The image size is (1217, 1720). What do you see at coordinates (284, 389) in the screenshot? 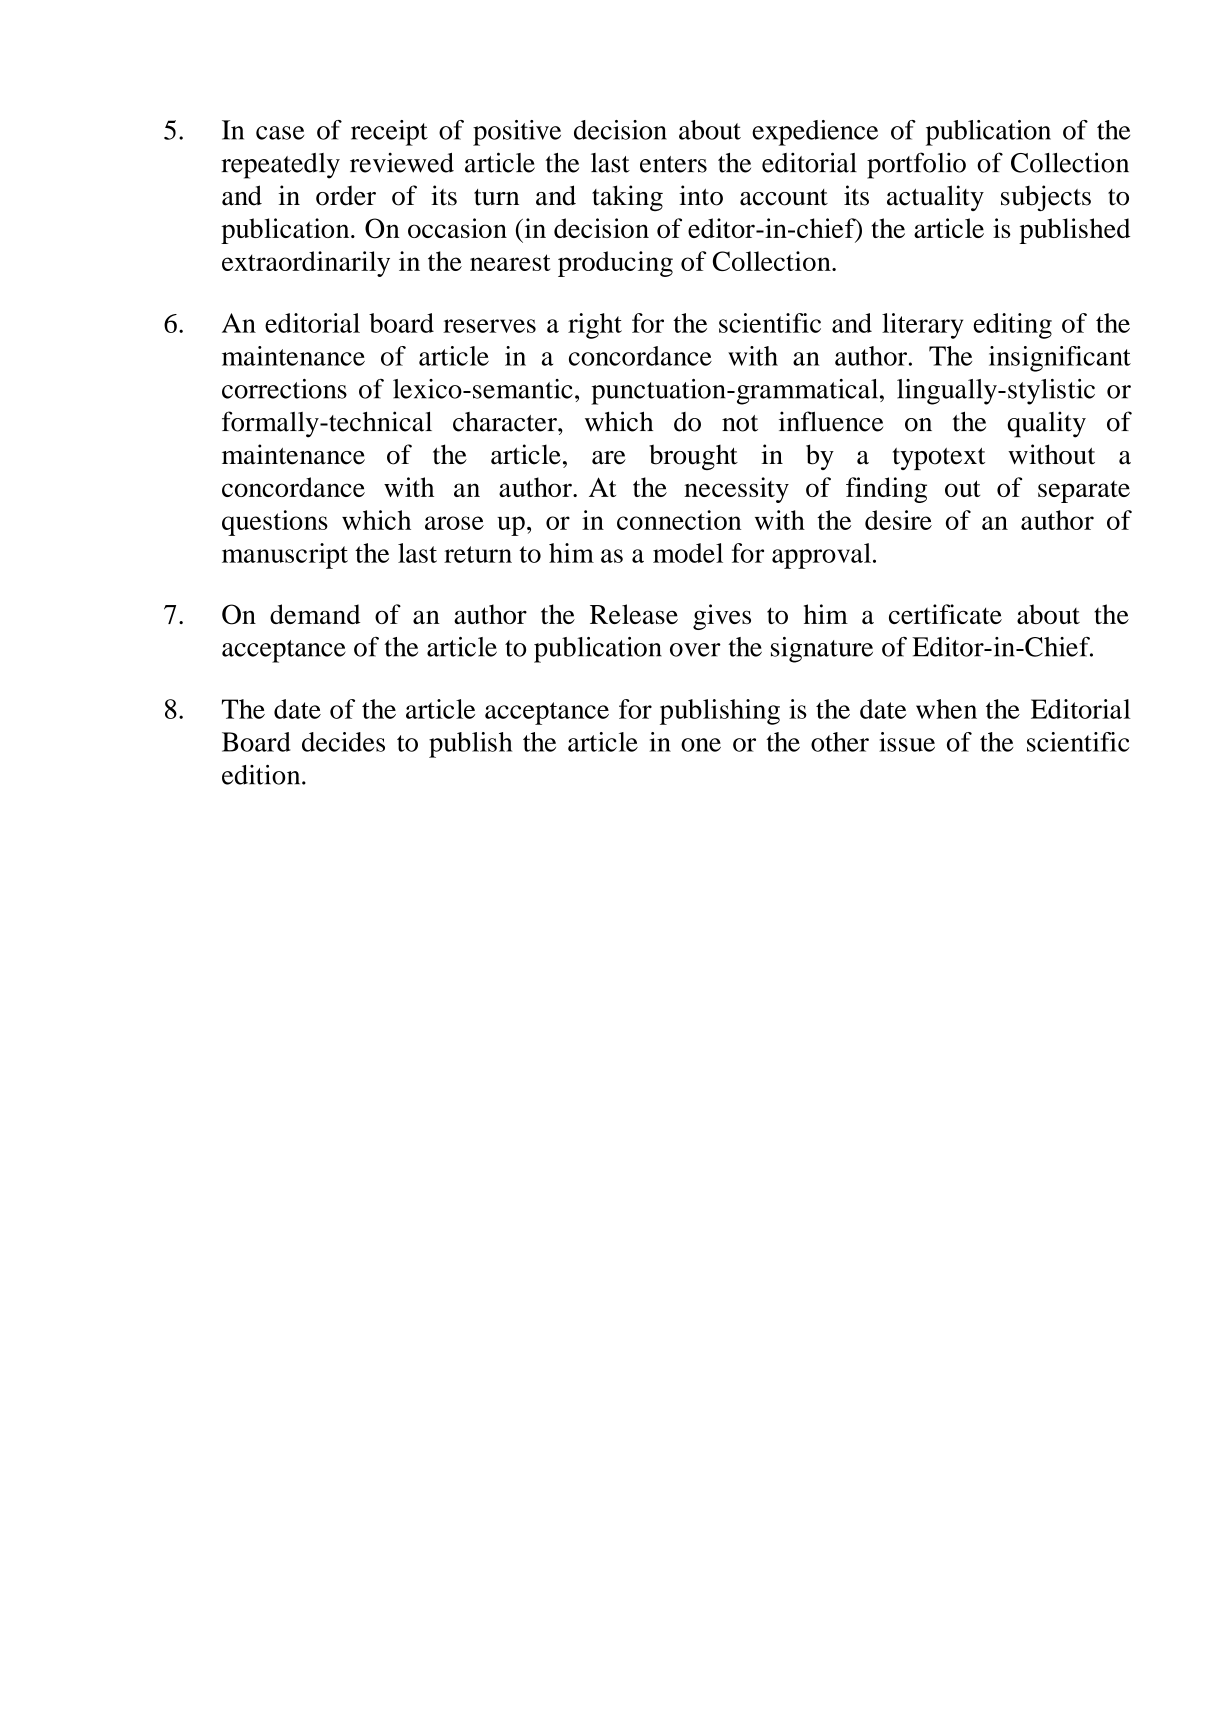
I see `corrections` at bounding box center [284, 389].
